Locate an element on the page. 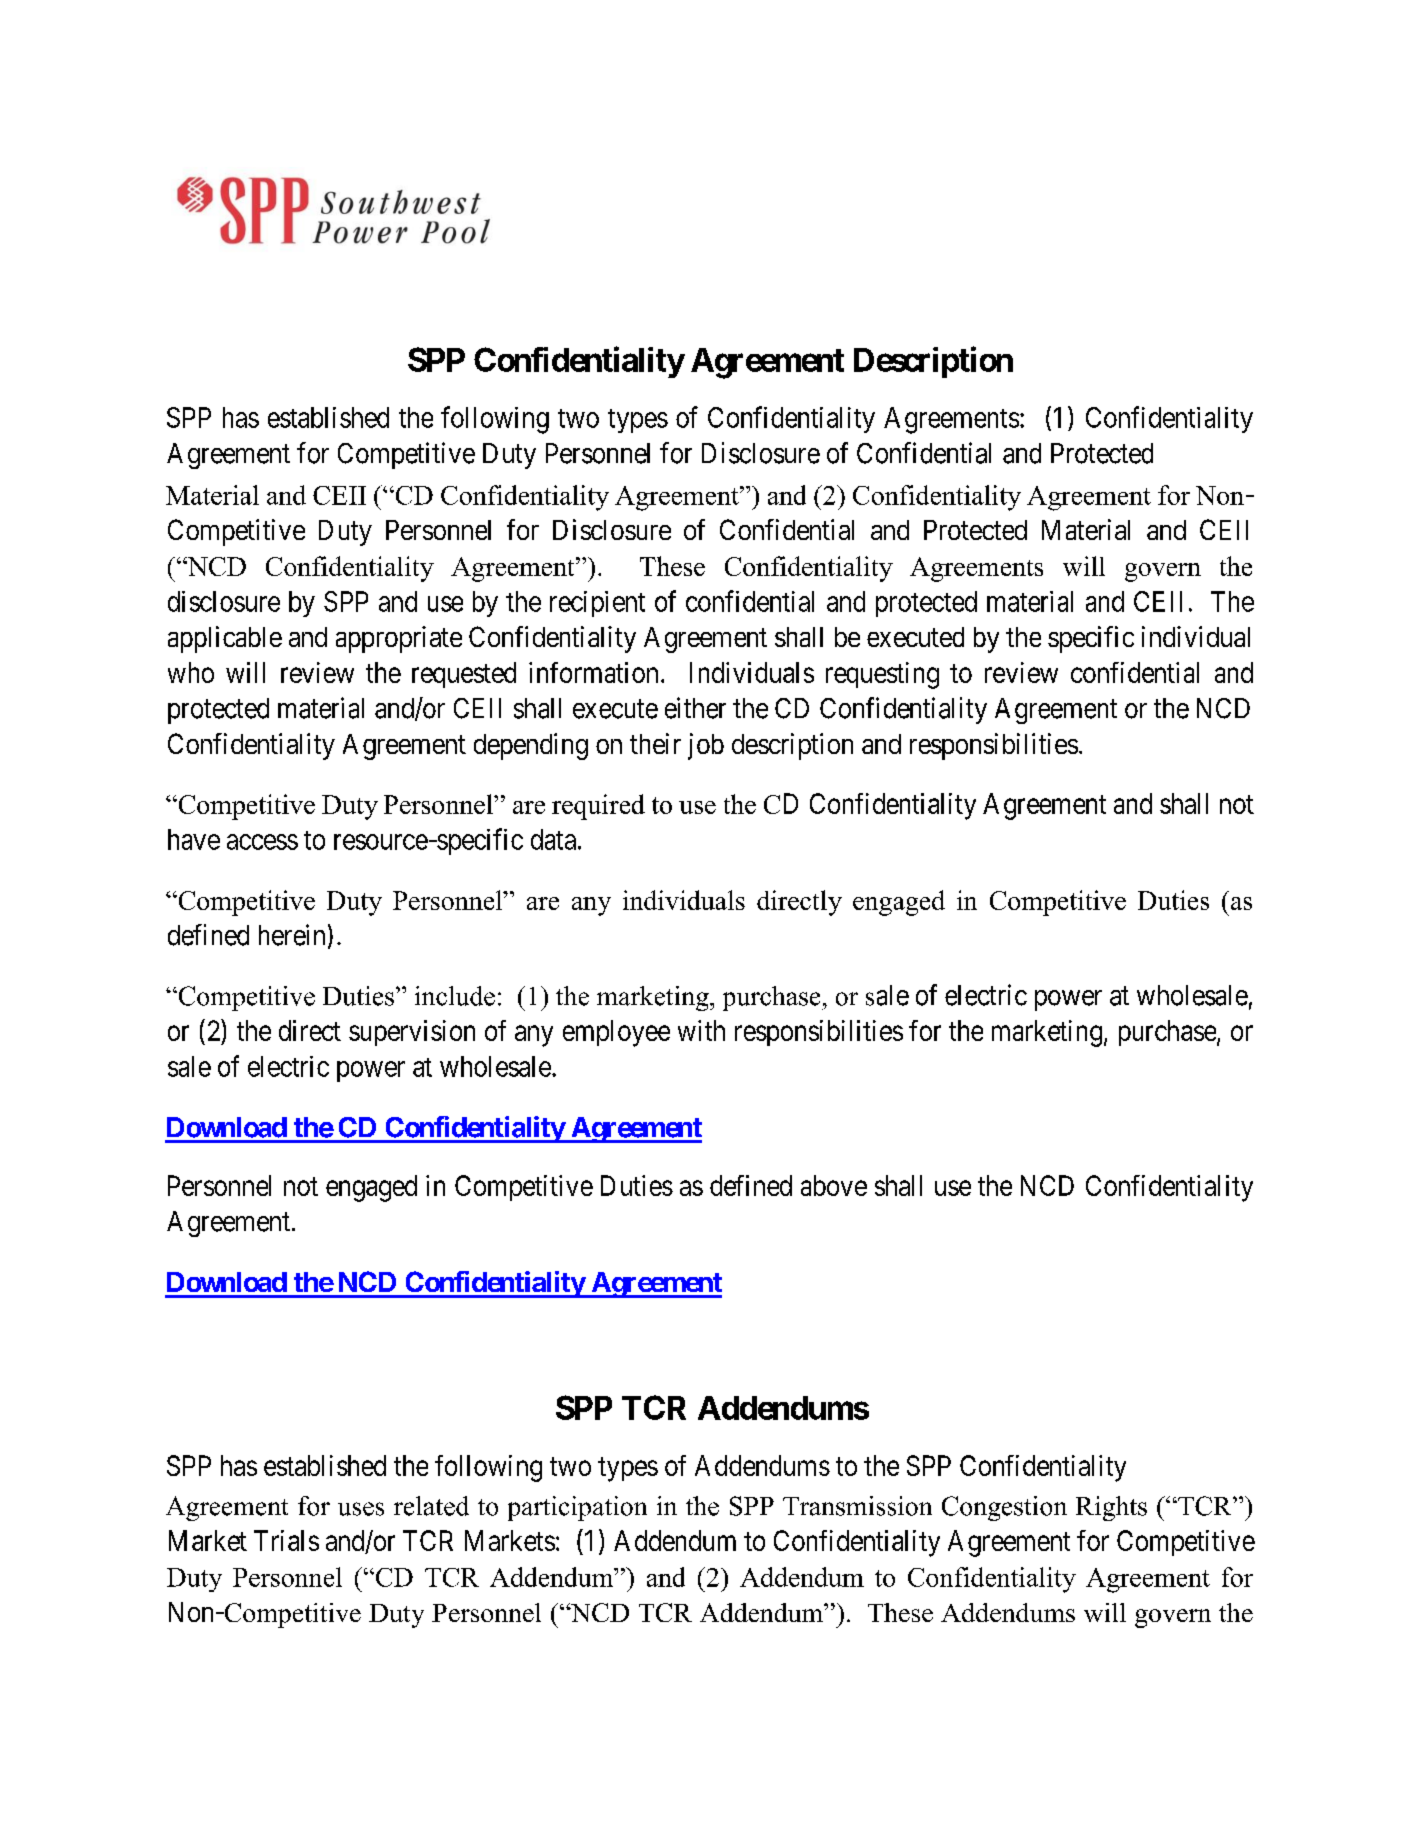  uses is located at coordinates (361, 1509).
